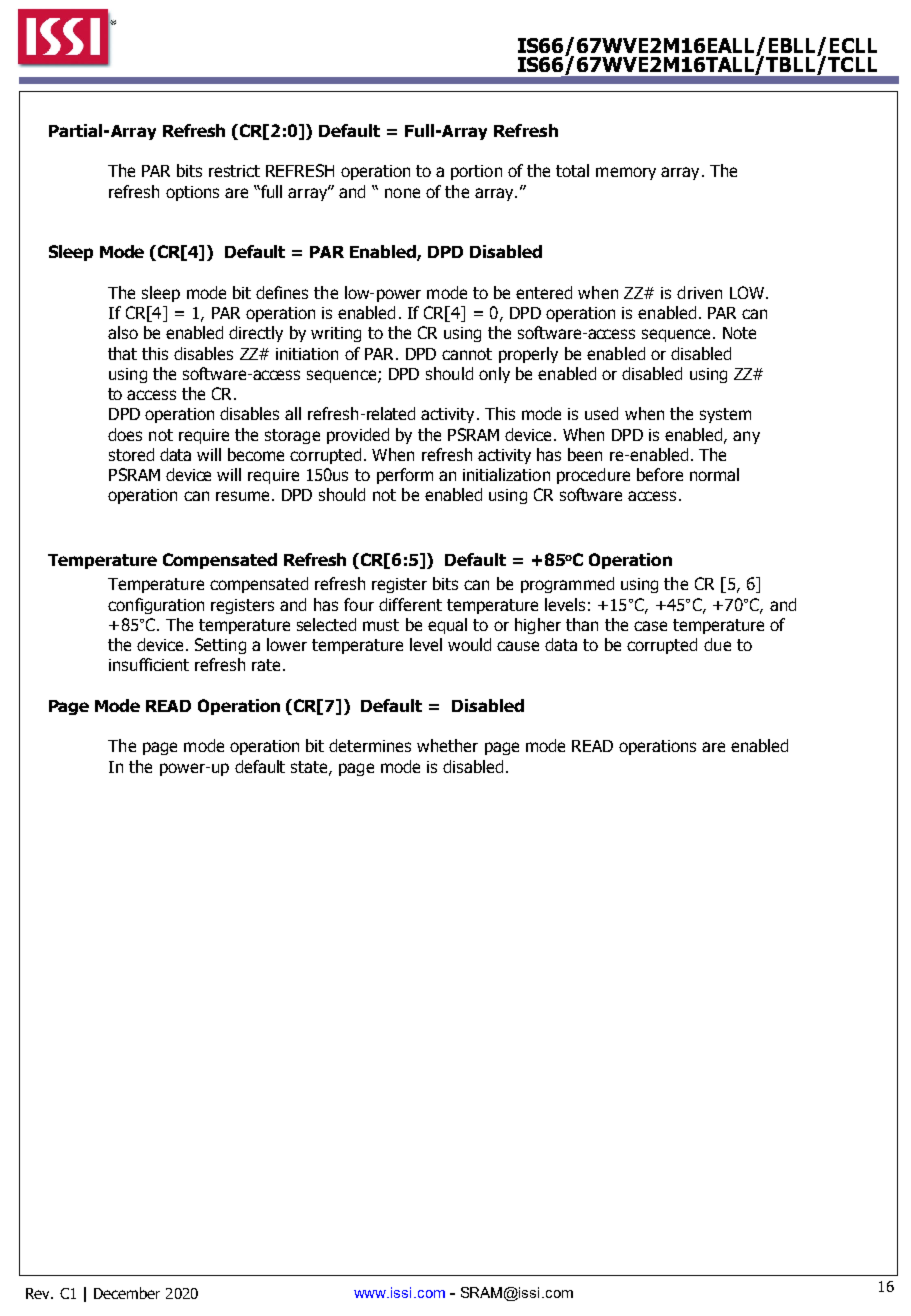 The image size is (911, 1316). Describe the element at coordinates (402, 193) in the page. I see `none` at that location.
